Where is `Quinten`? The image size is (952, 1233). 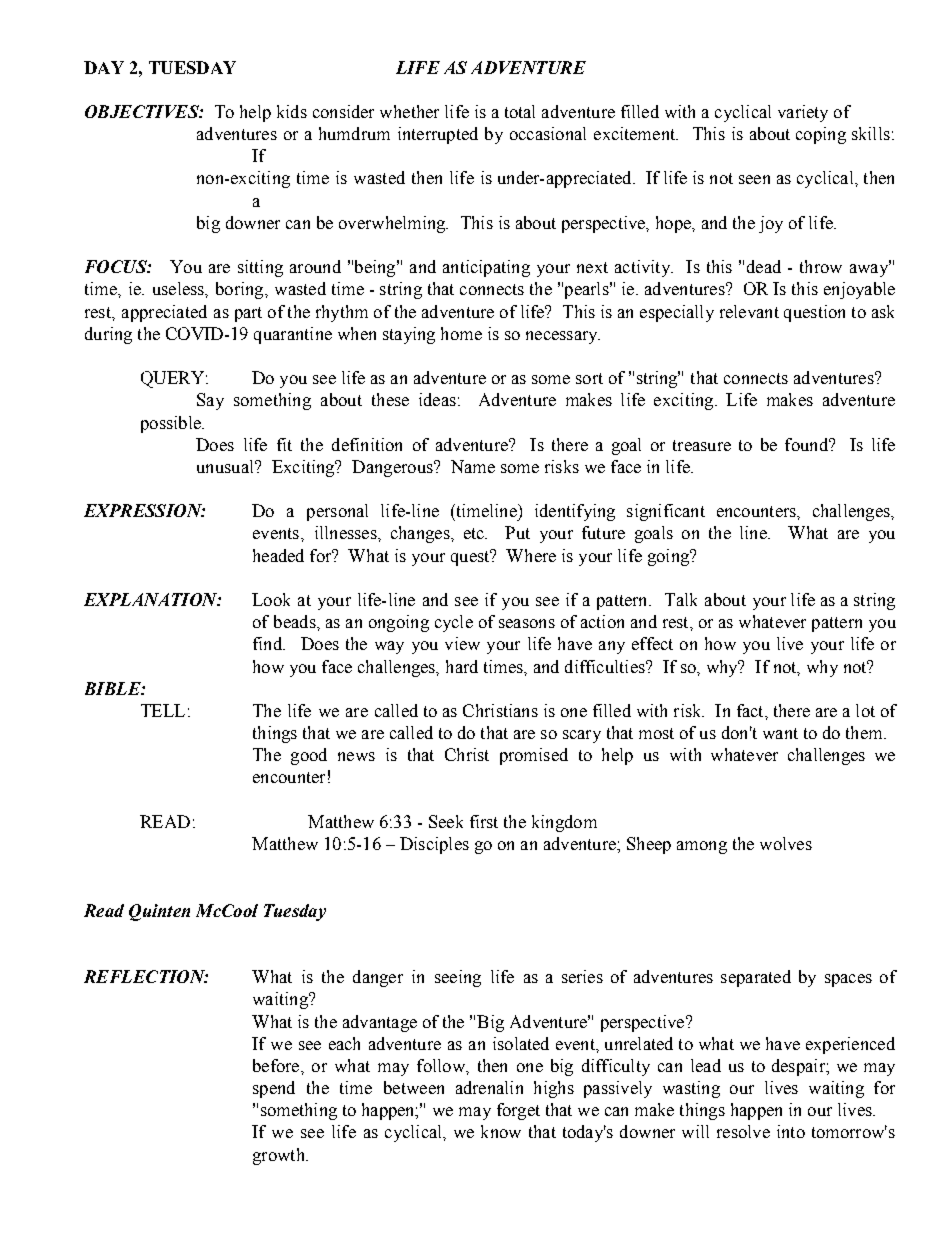 Quinten is located at coordinates (159, 912).
